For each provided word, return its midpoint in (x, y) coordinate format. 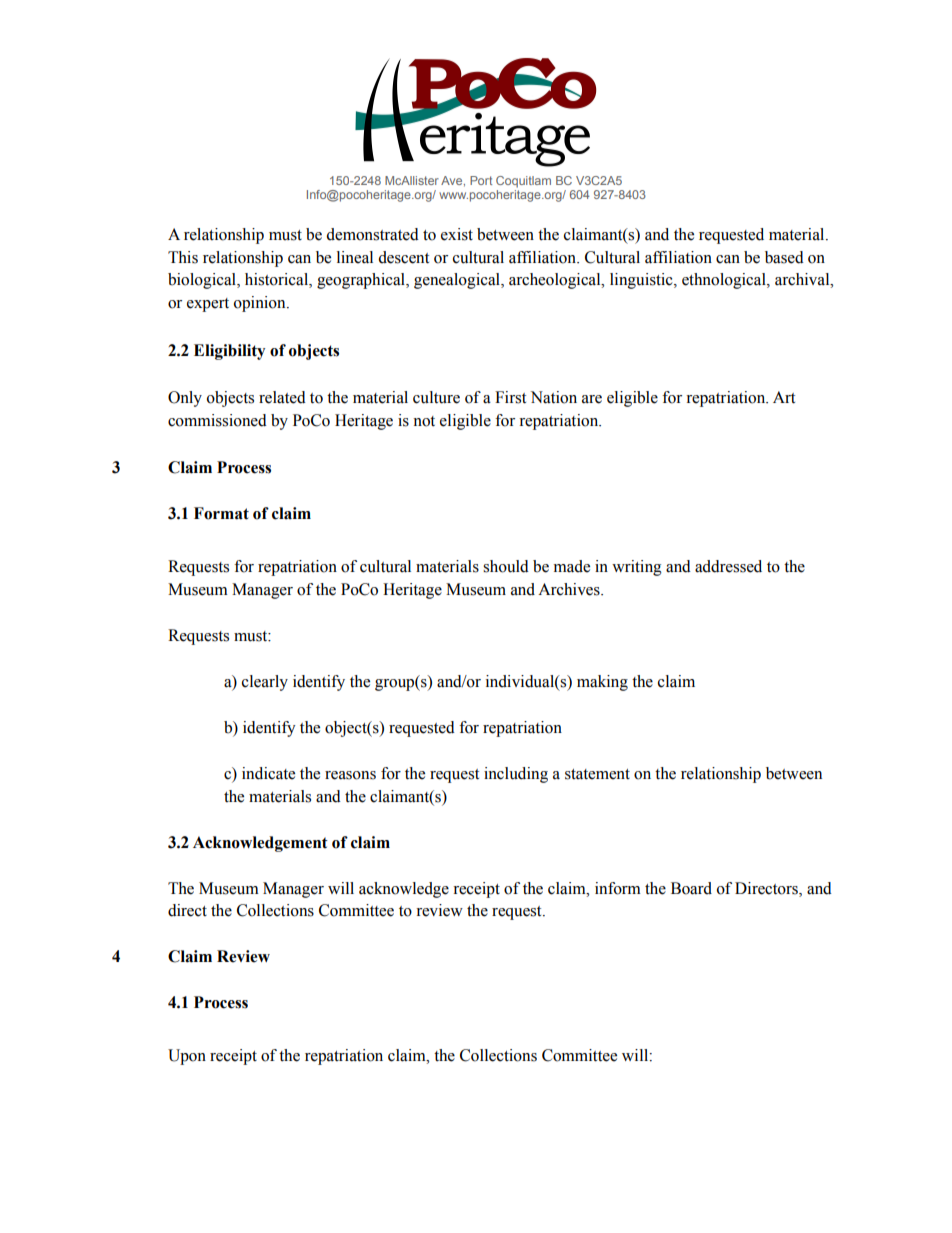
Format (221, 513)
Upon (187, 1057)
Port (481, 180)
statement (597, 774)
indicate (268, 773)
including (516, 775)
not (424, 421)
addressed (728, 566)
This (183, 257)
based (784, 257)
